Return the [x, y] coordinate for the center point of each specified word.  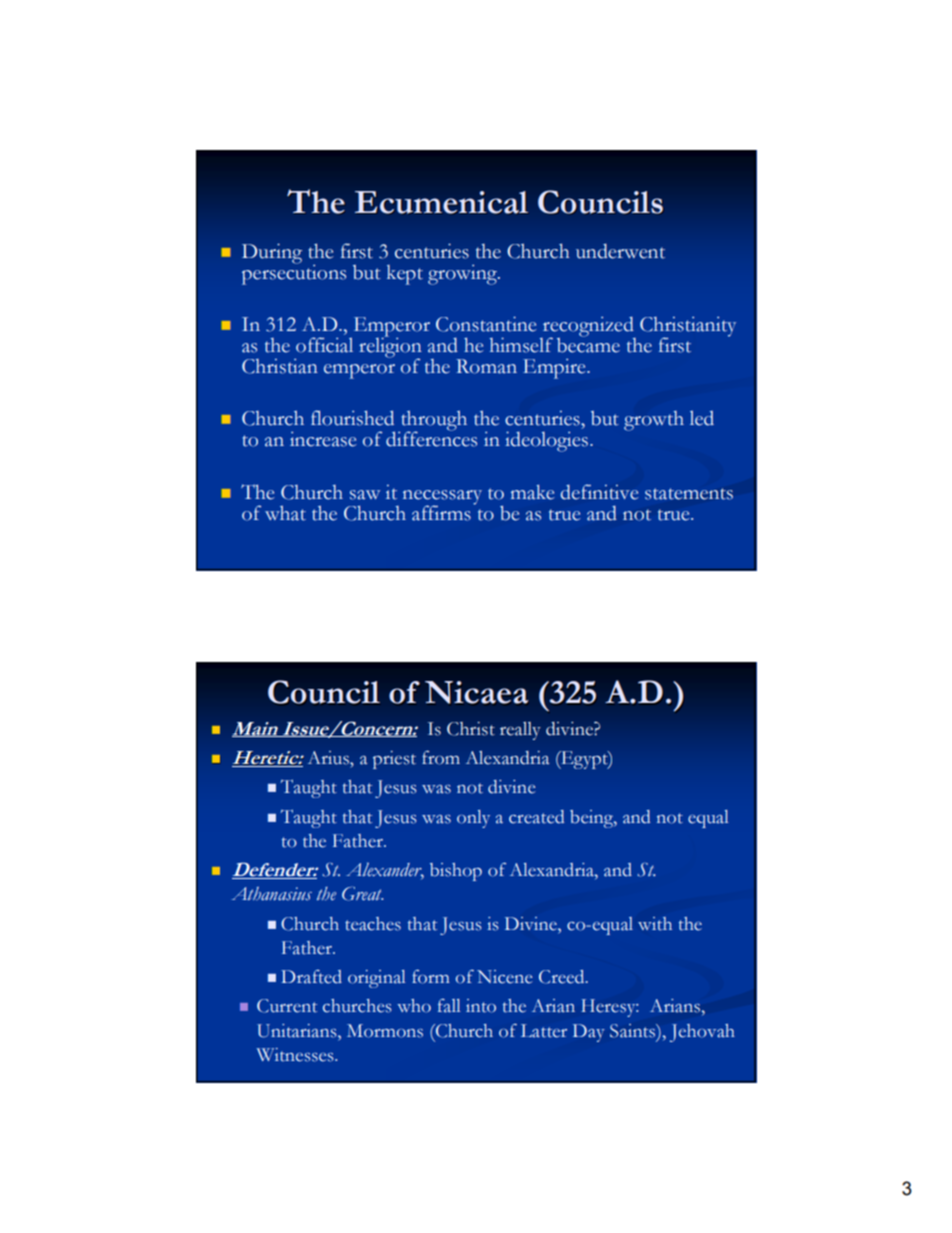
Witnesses [296, 1055]
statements [689, 494]
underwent [620, 251]
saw [365, 495]
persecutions [294, 273]
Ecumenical [441, 202]
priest [394, 760]
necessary [442, 498]
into [481, 1006]
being [592, 819]
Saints [634, 1031]
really [520, 731]
